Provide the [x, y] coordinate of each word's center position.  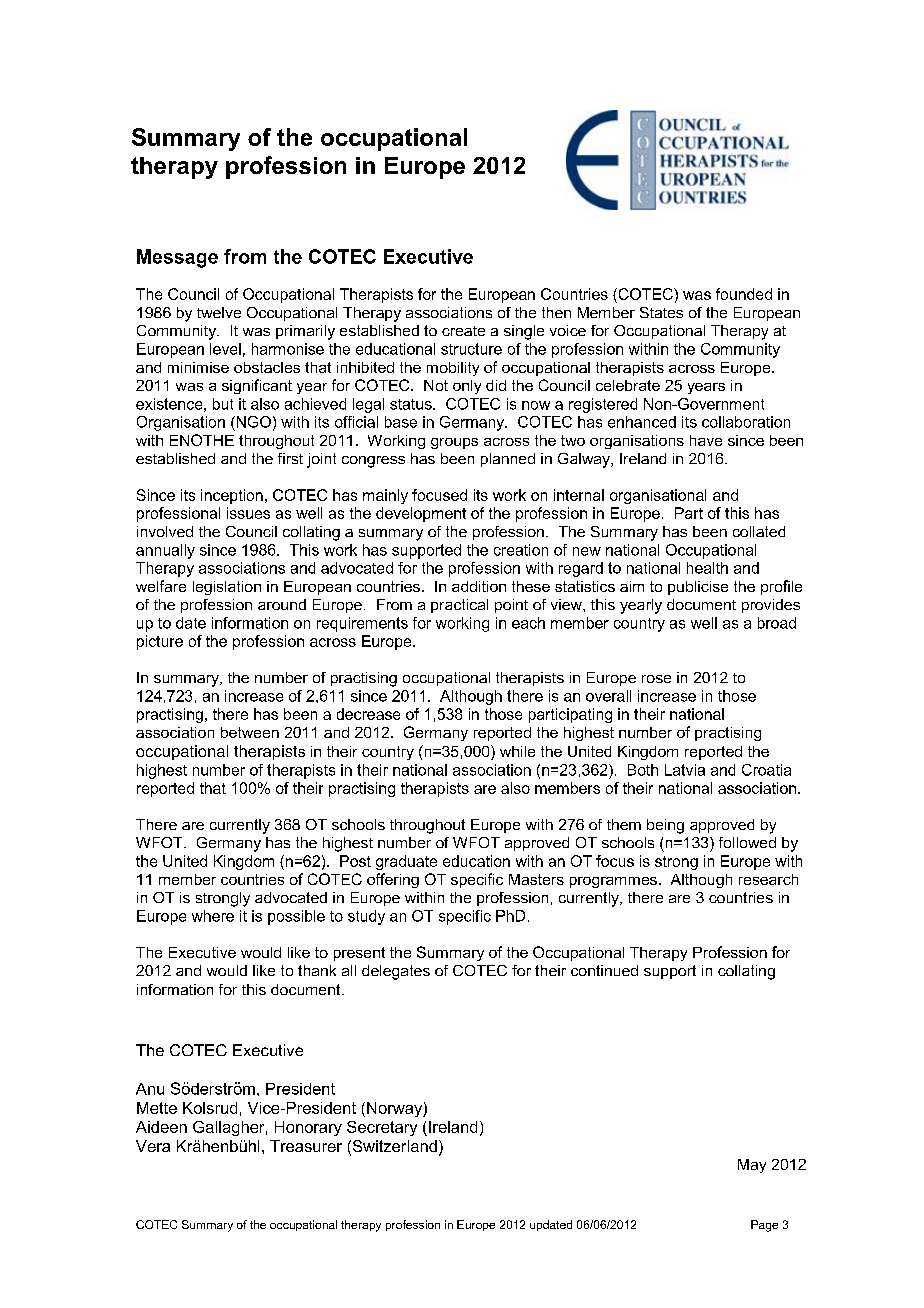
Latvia [685, 770]
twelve [219, 312]
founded [744, 294]
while [517, 751]
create [463, 331]
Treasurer [306, 1146]
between [250, 732]
